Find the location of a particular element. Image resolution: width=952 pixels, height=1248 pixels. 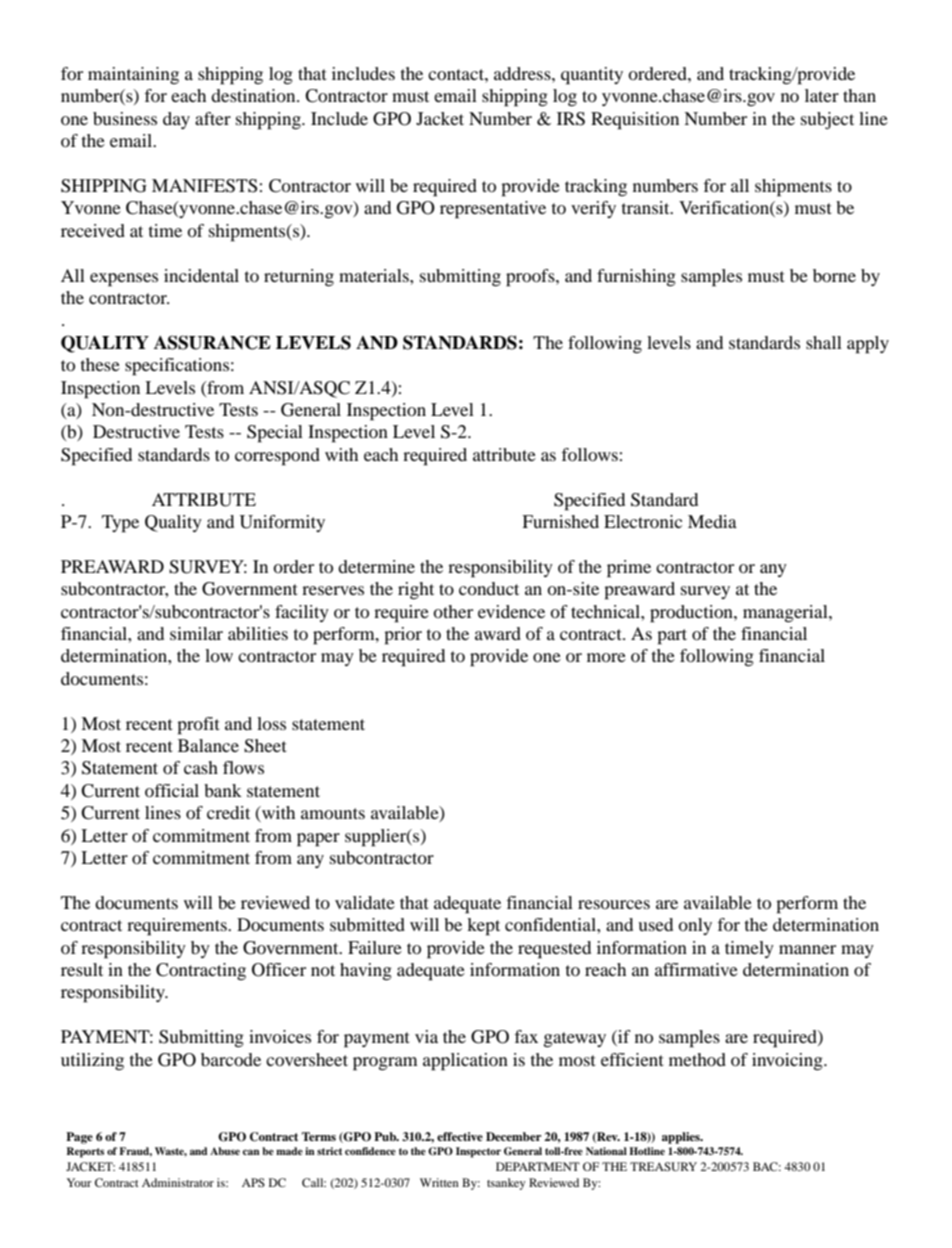

applies is located at coordinates (682, 1138).
